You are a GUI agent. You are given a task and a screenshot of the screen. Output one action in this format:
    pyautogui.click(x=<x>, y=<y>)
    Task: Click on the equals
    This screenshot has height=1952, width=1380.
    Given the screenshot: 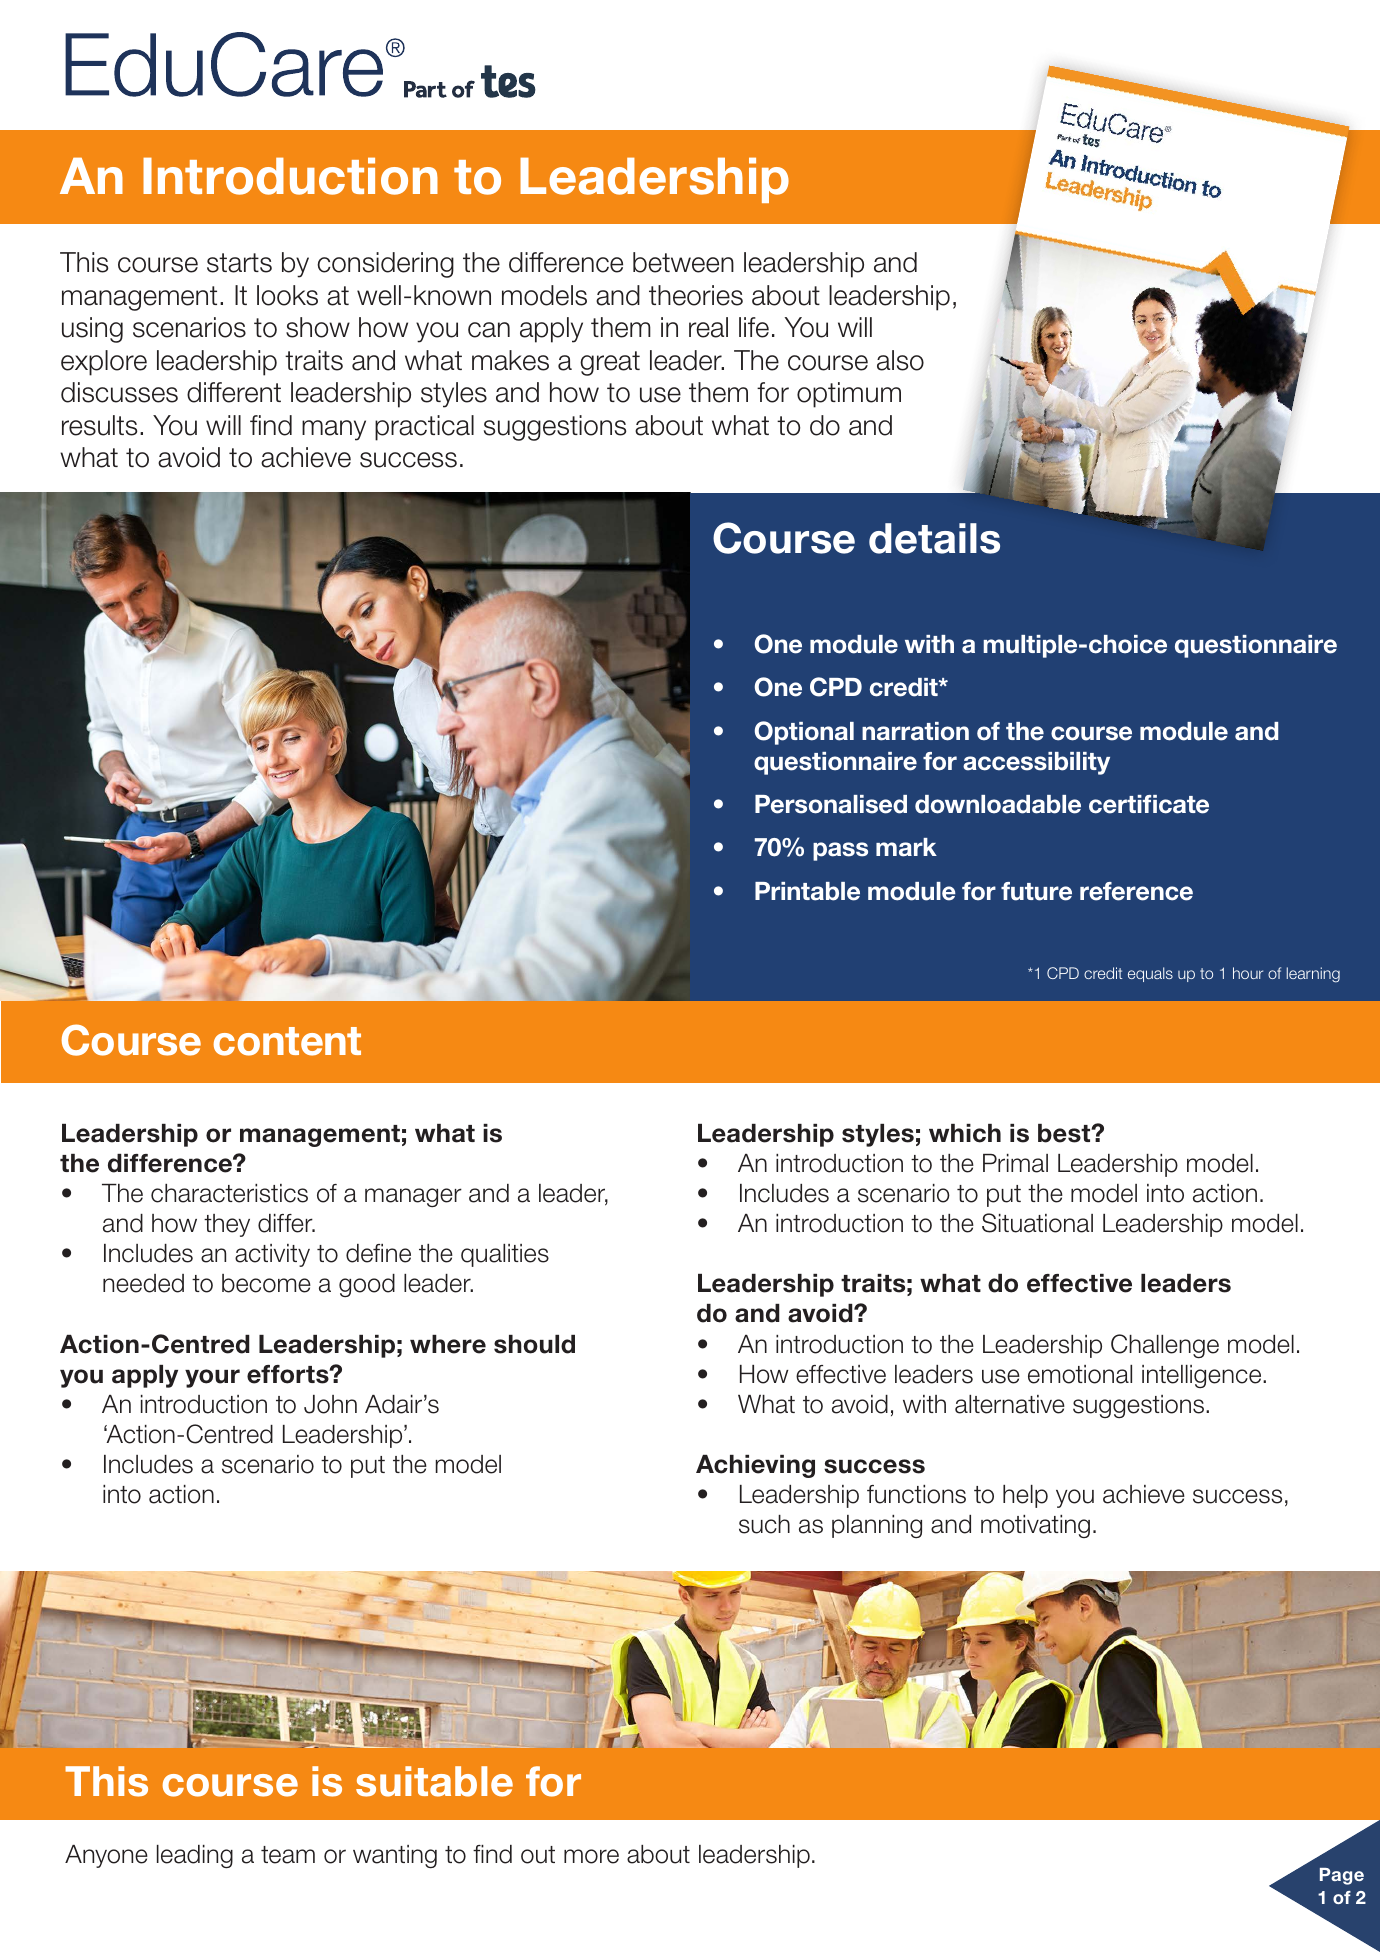 What is the action you would take?
    pyautogui.click(x=1150, y=974)
